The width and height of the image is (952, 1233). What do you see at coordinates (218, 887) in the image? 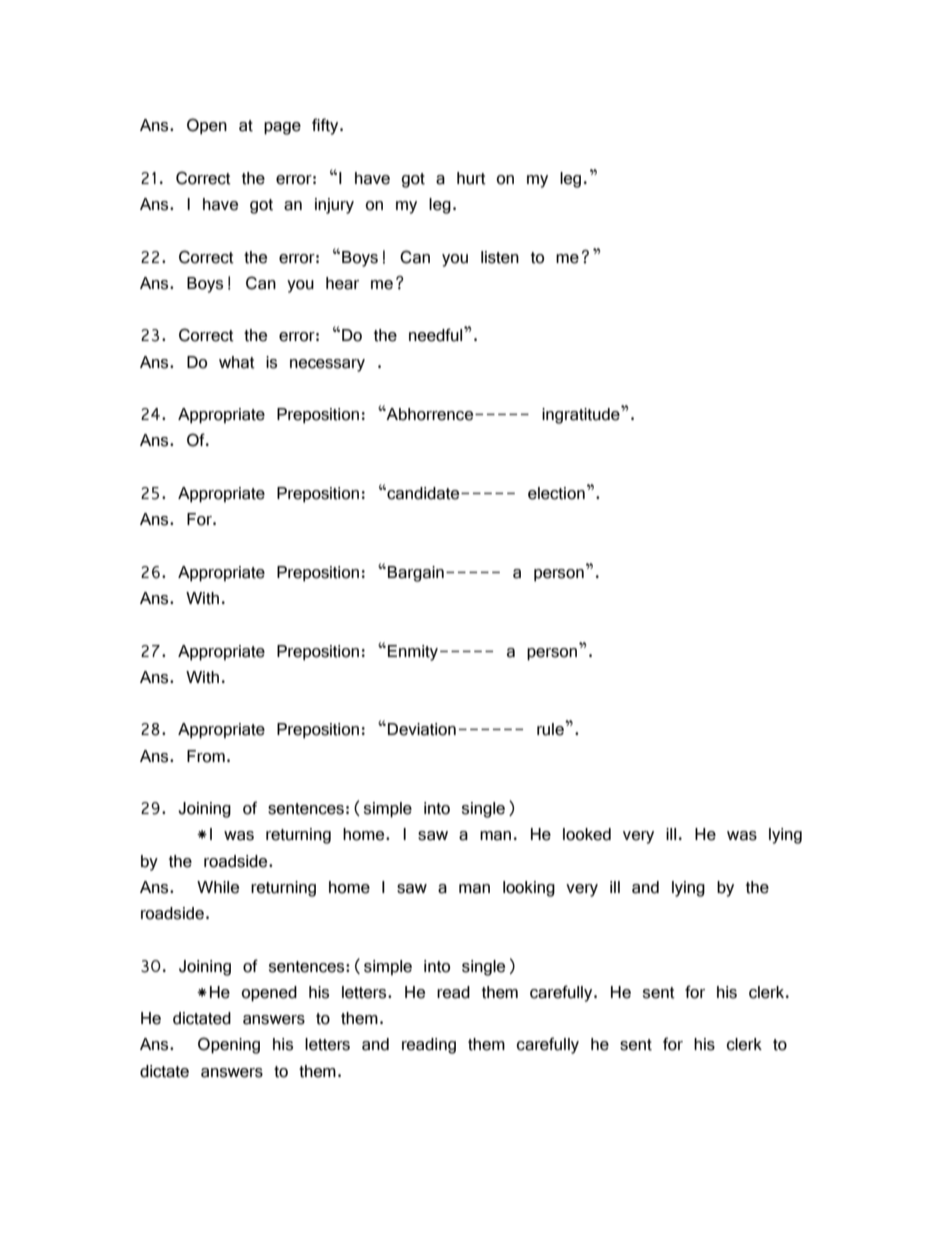
I see `While` at bounding box center [218, 887].
